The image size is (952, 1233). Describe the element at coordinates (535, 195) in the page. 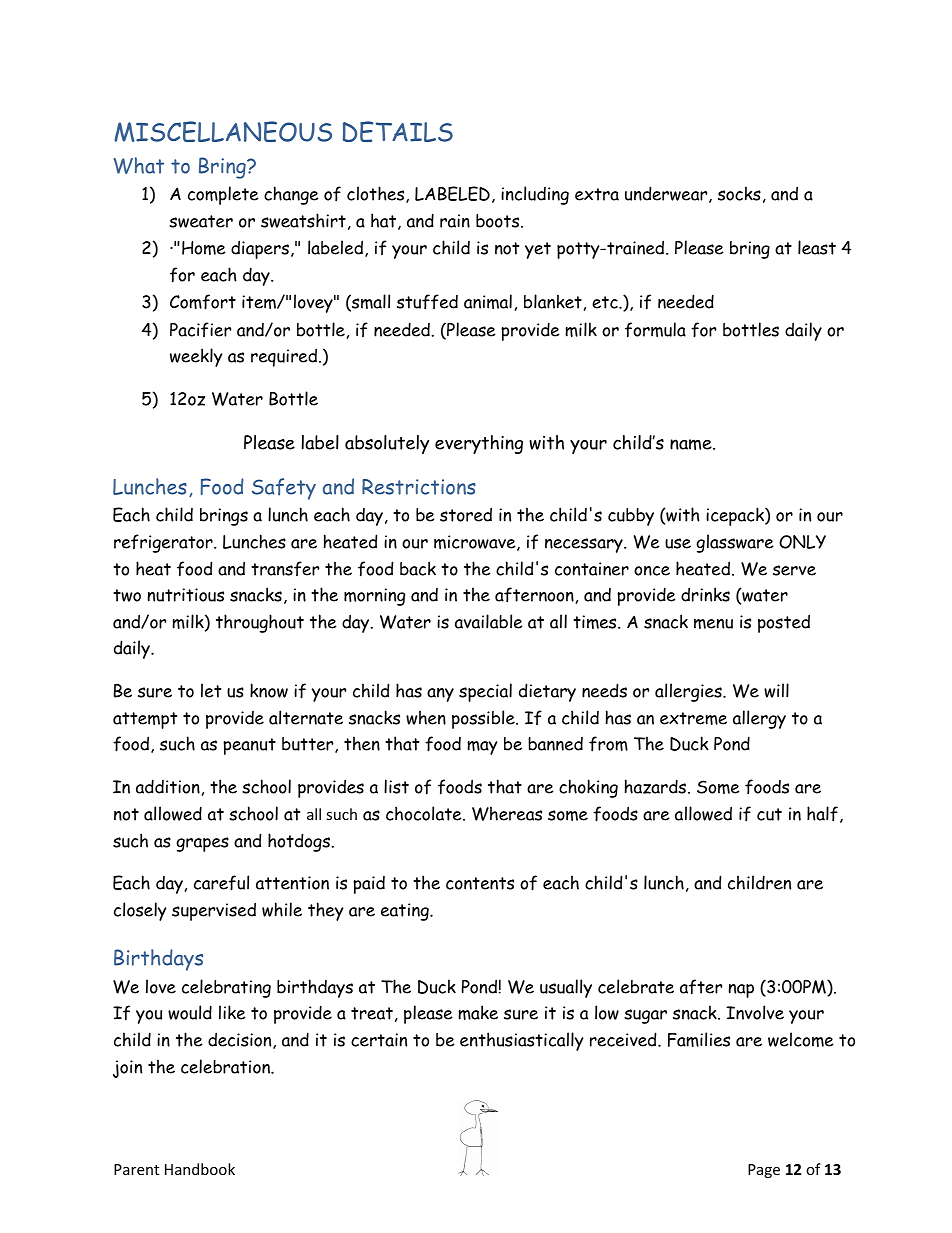

I see `including` at that location.
